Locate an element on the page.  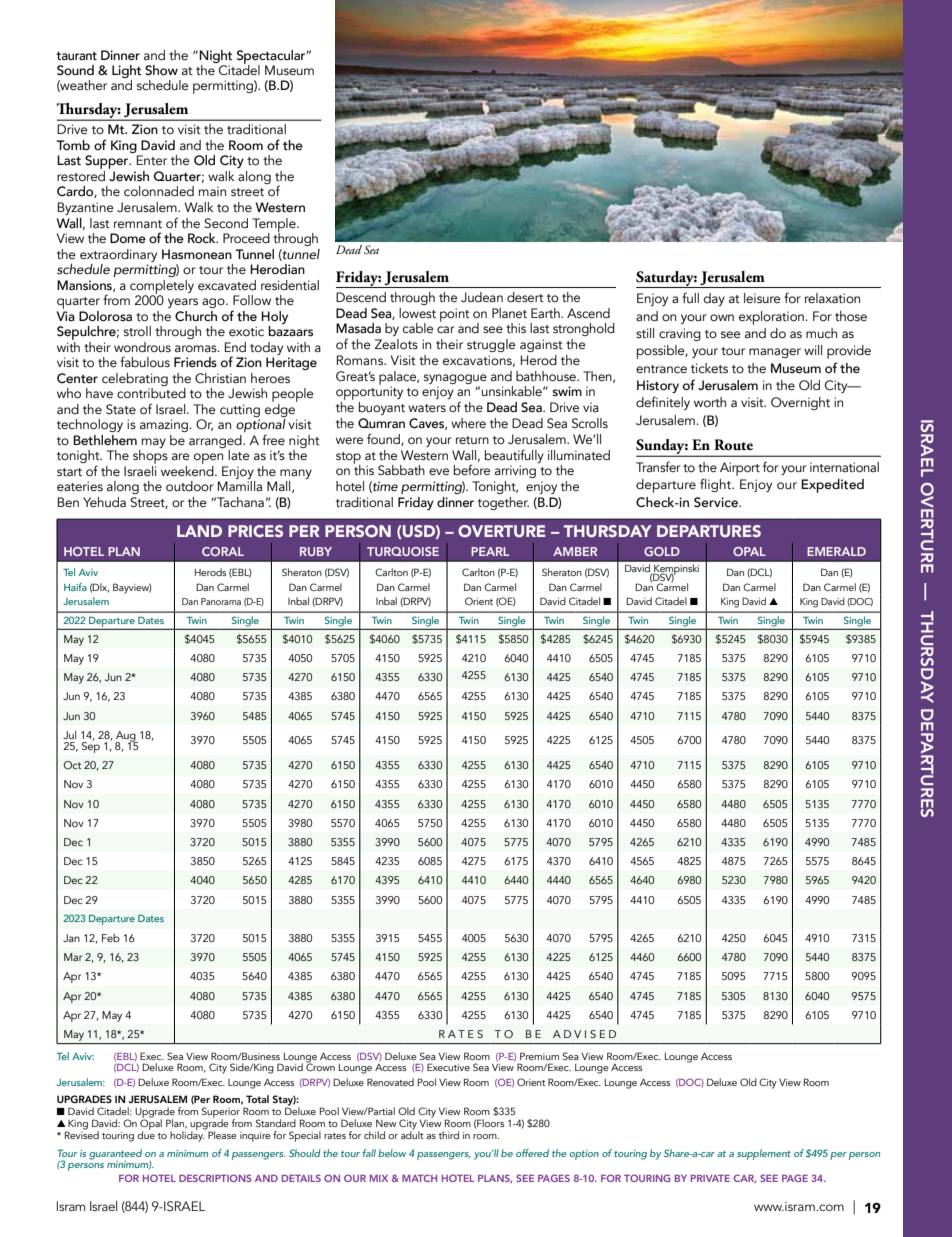
Show is located at coordinates (161, 70).
